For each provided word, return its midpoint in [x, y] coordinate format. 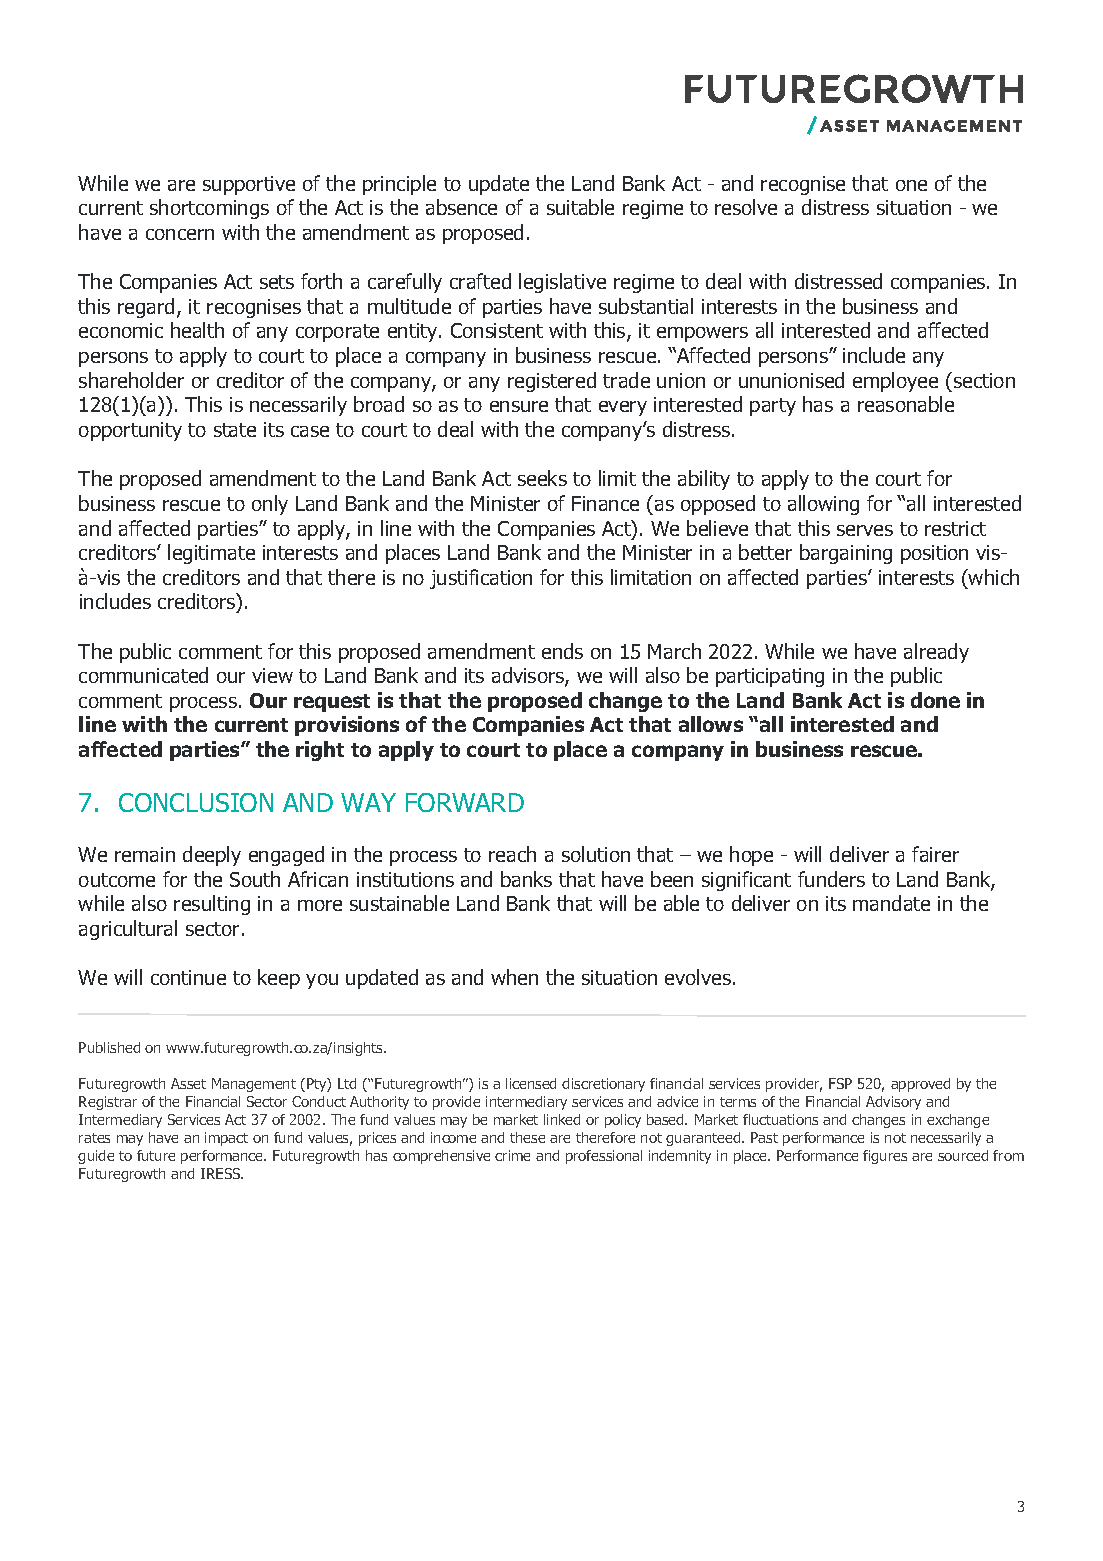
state [235, 430]
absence [461, 207]
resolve [746, 207]
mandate [891, 903]
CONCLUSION [196, 802]
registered [552, 382]
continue [188, 977]
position [934, 554]
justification [481, 579]
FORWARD [465, 802]
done [935, 700]
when [514, 977]
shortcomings [209, 209]
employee [895, 382]
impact [226, 1139]
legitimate [211, 554]
